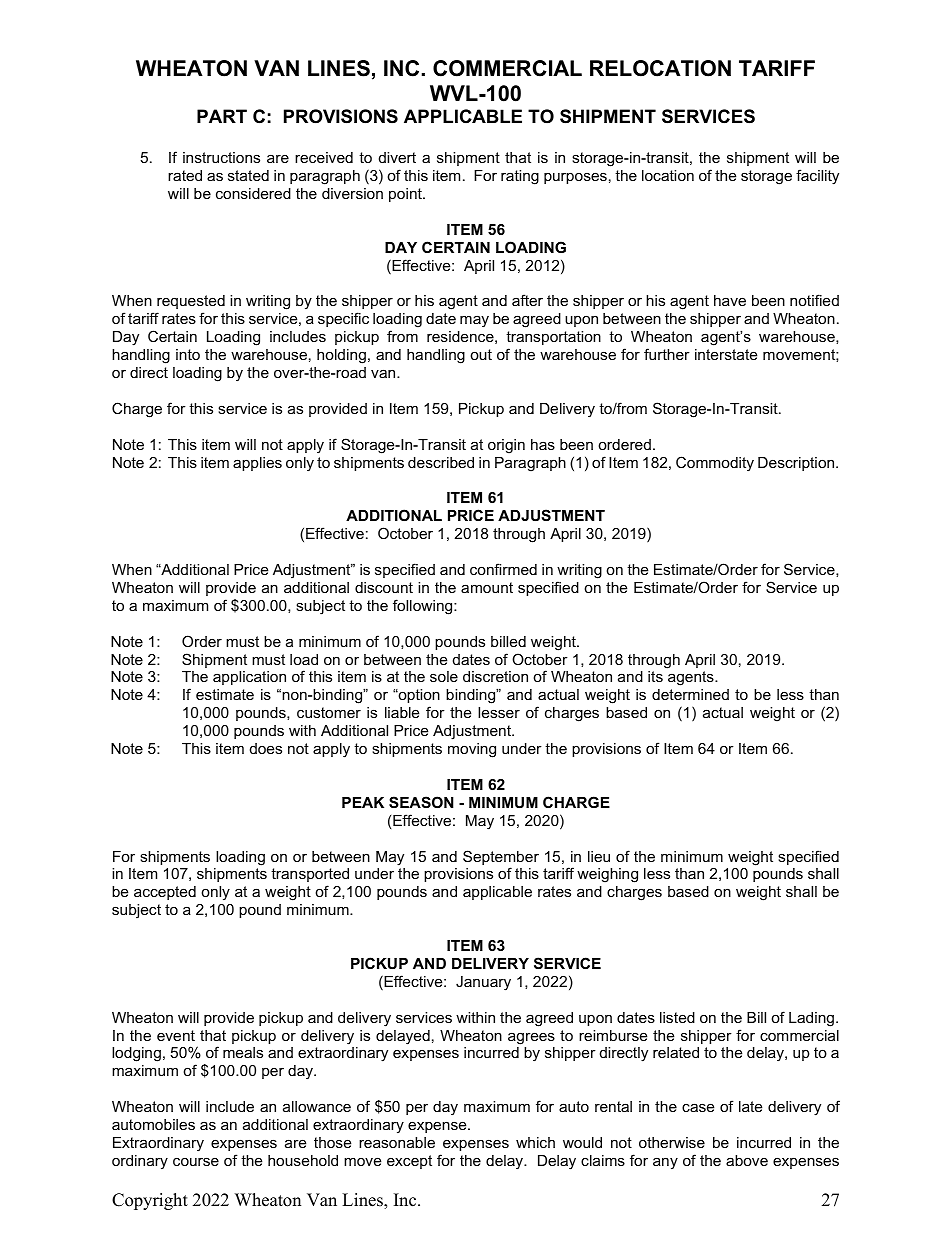 The image size is (952, 1233). What do you see at coordinates (221, 157) in the image?
I see `instructions` at bounding box center [221, 157].
